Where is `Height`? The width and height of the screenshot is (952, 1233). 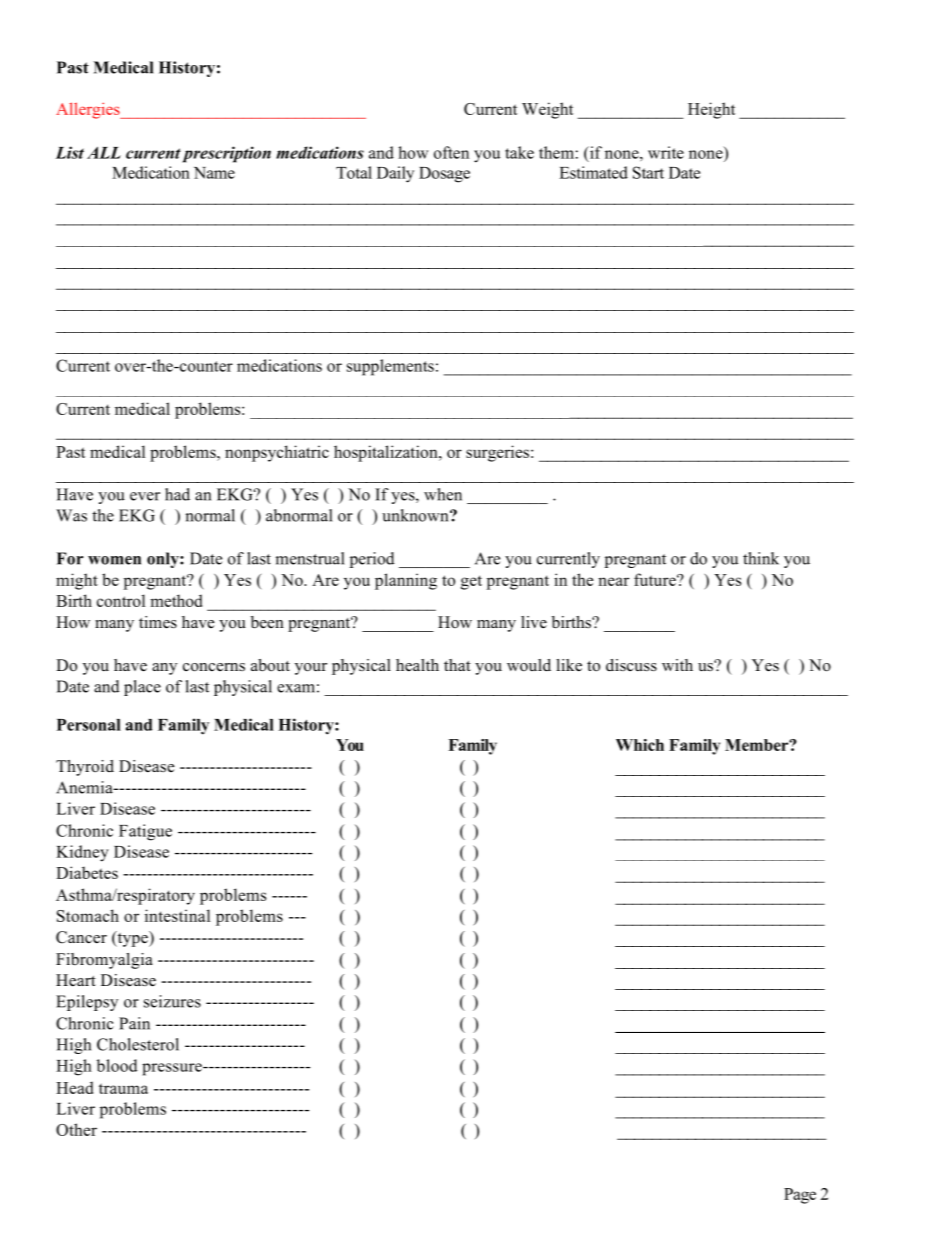
Height is located at coordinates (711, 110).
